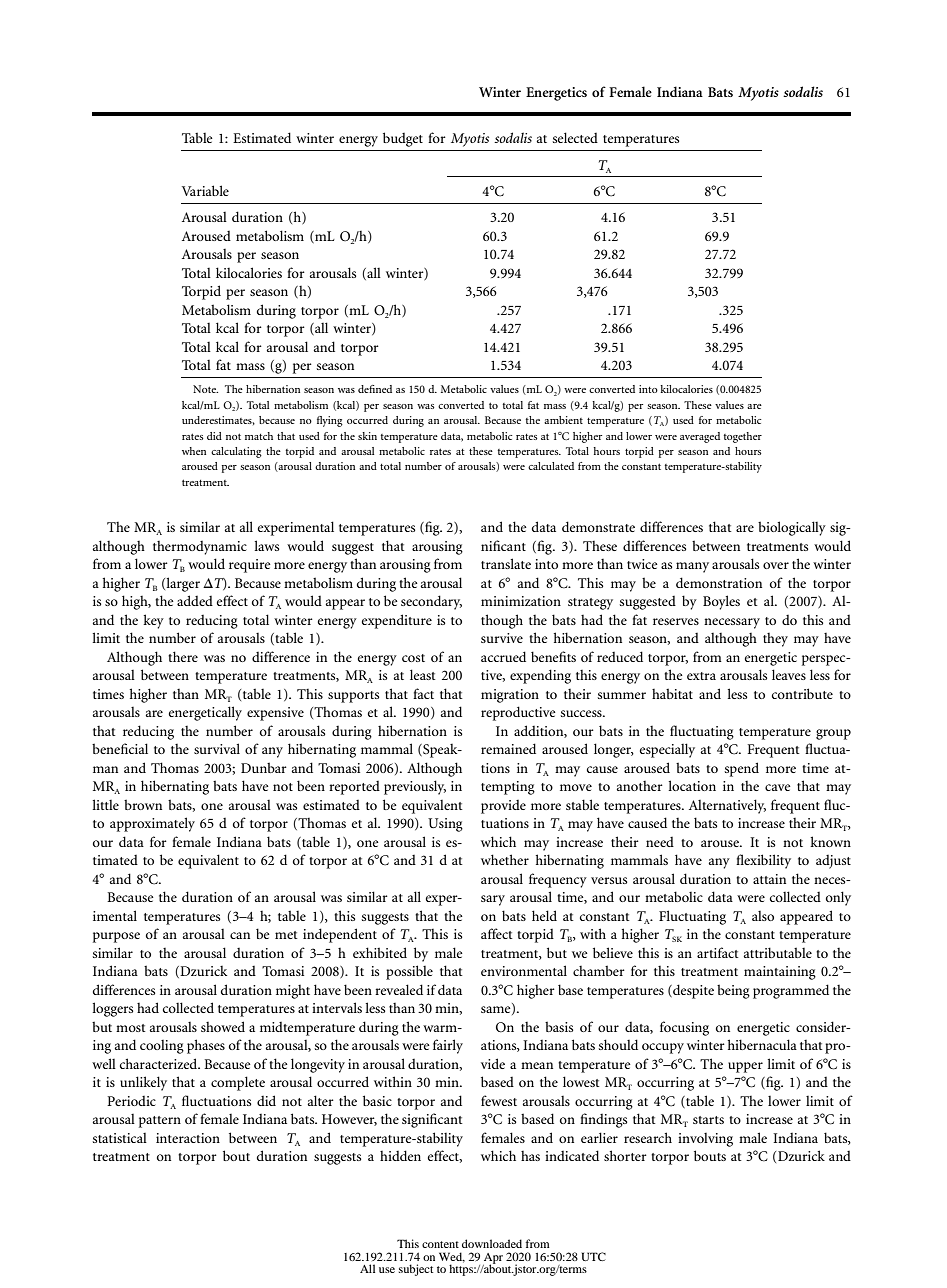 This screenshot has height=1288, width=947. I want to click on together, so click(743, 437).
